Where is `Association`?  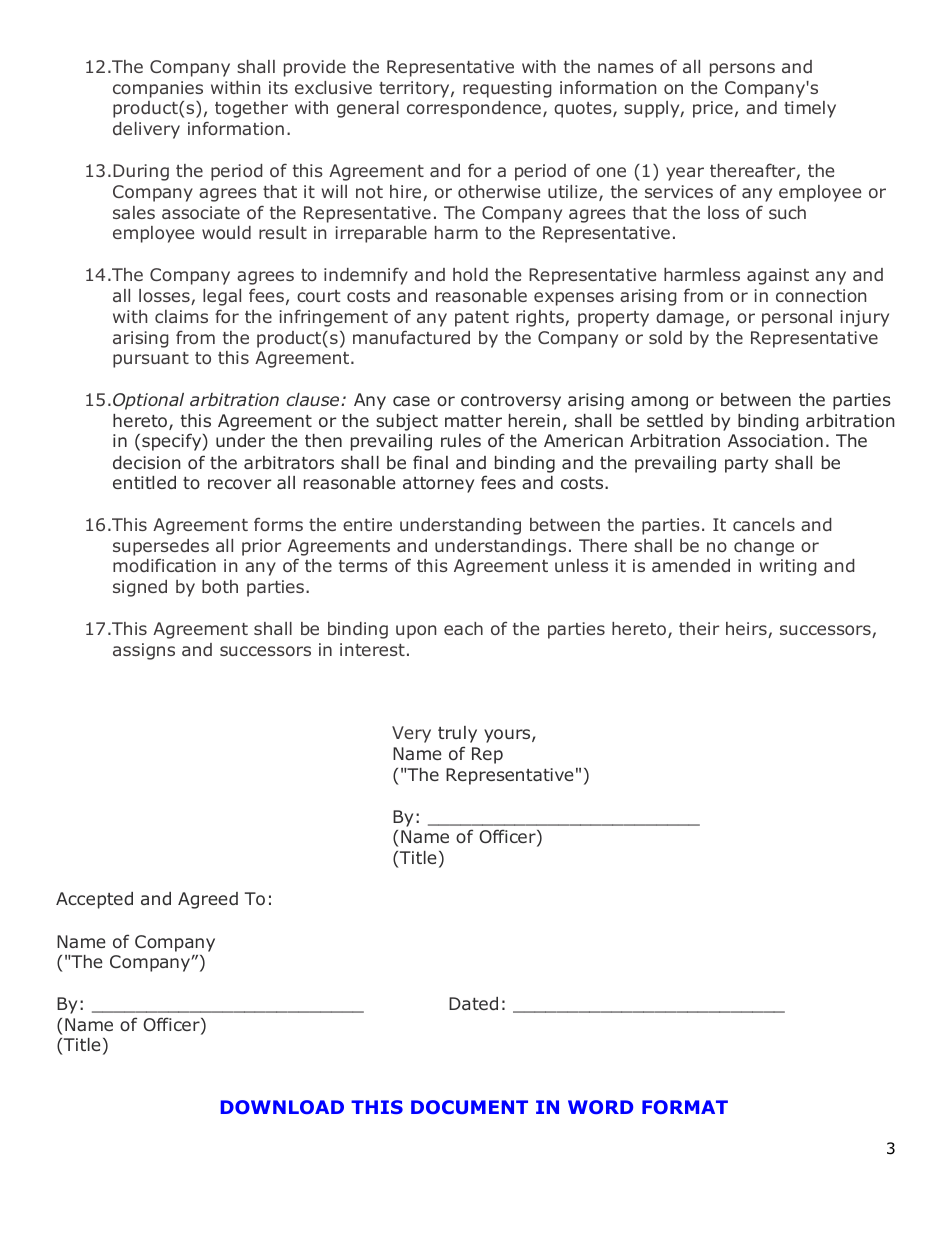 Association is located at coordinates (775, 440).
